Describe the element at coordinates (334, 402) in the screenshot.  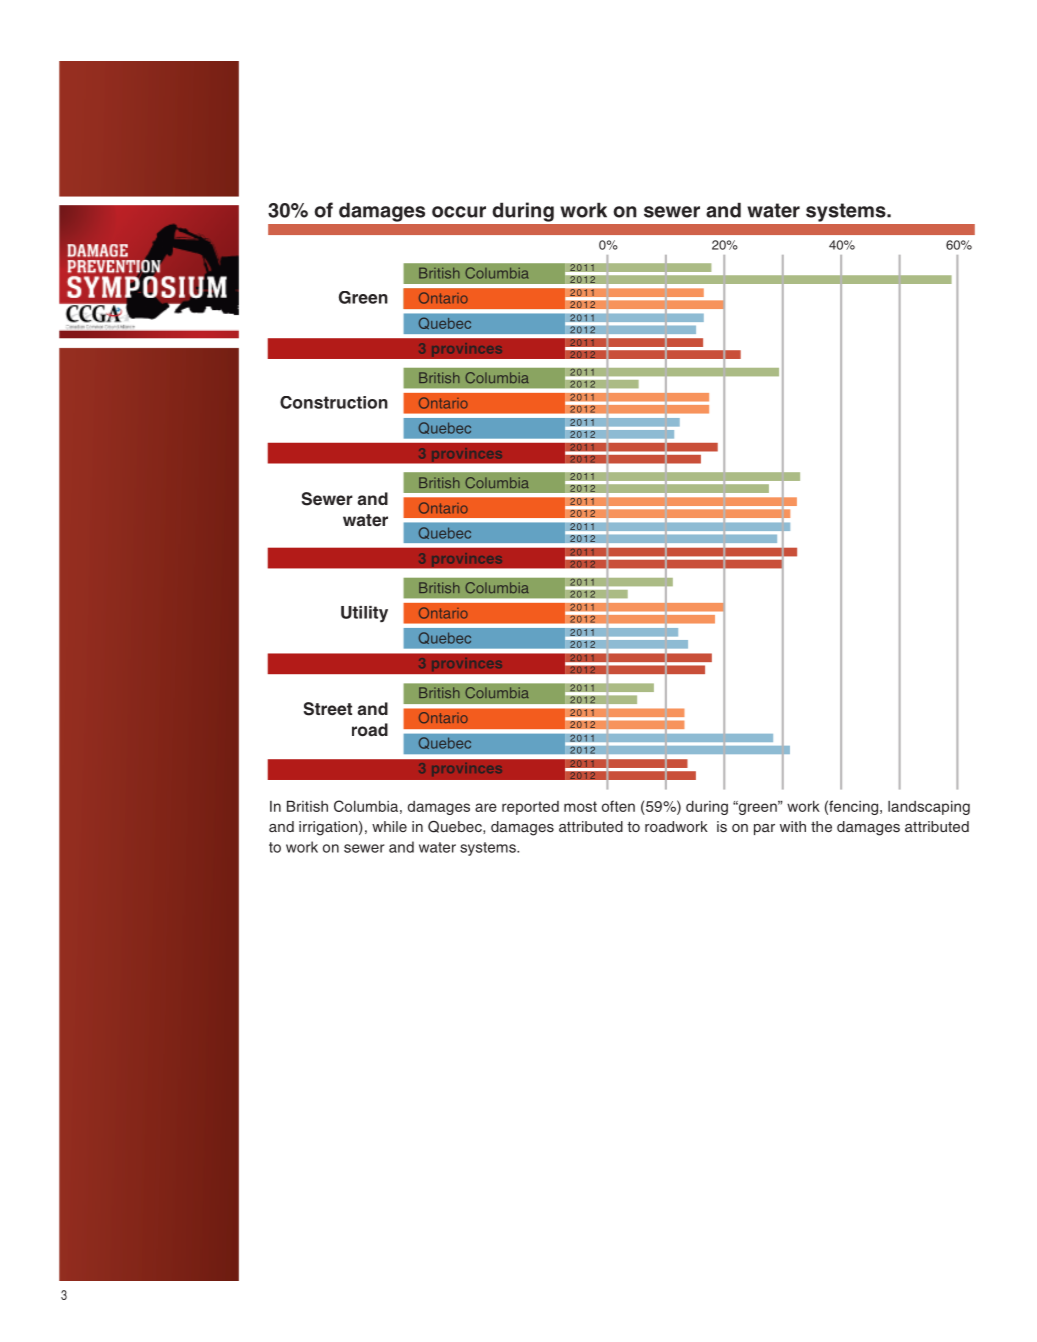
I see `Construction` at that location.
